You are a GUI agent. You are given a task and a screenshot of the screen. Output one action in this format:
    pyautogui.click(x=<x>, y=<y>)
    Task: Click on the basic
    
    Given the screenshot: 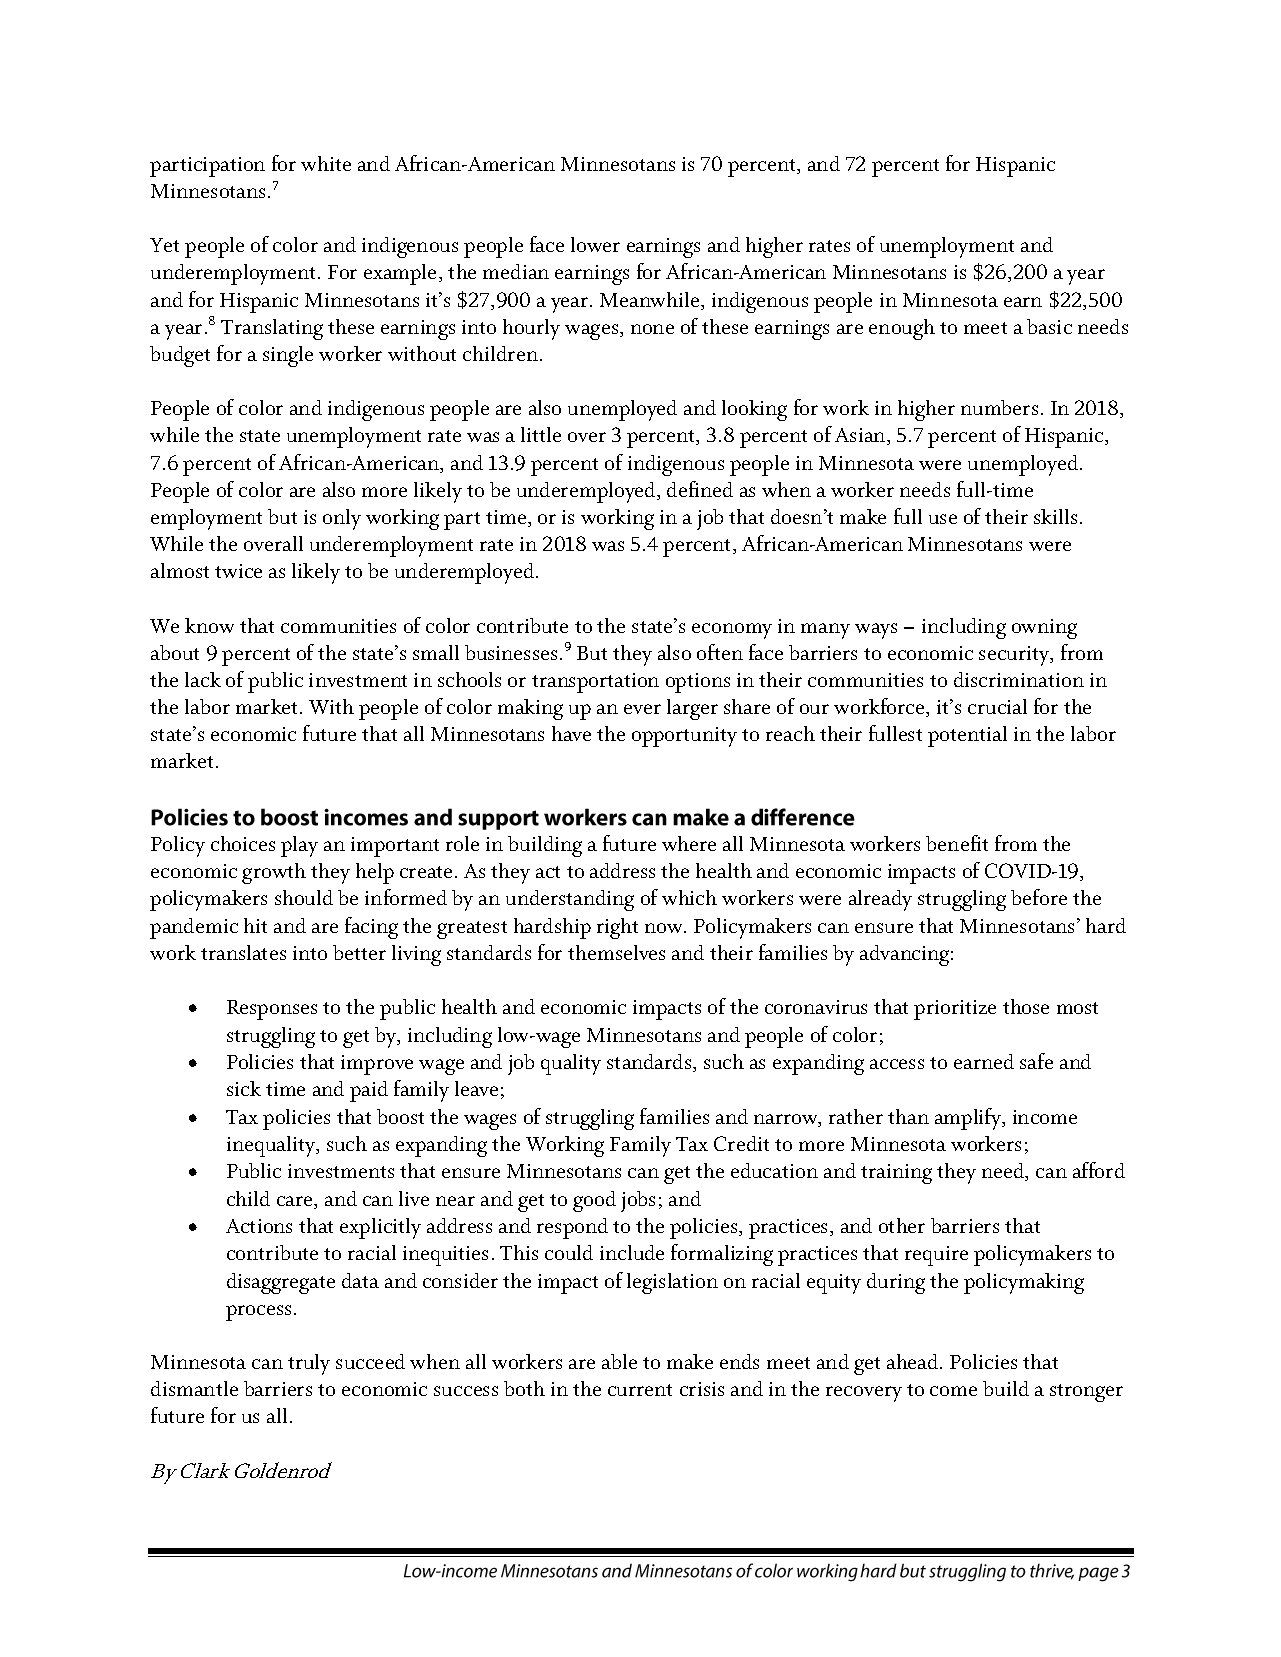 What is the action you would take?
    pyautogui.click(x=1049, y=326)
